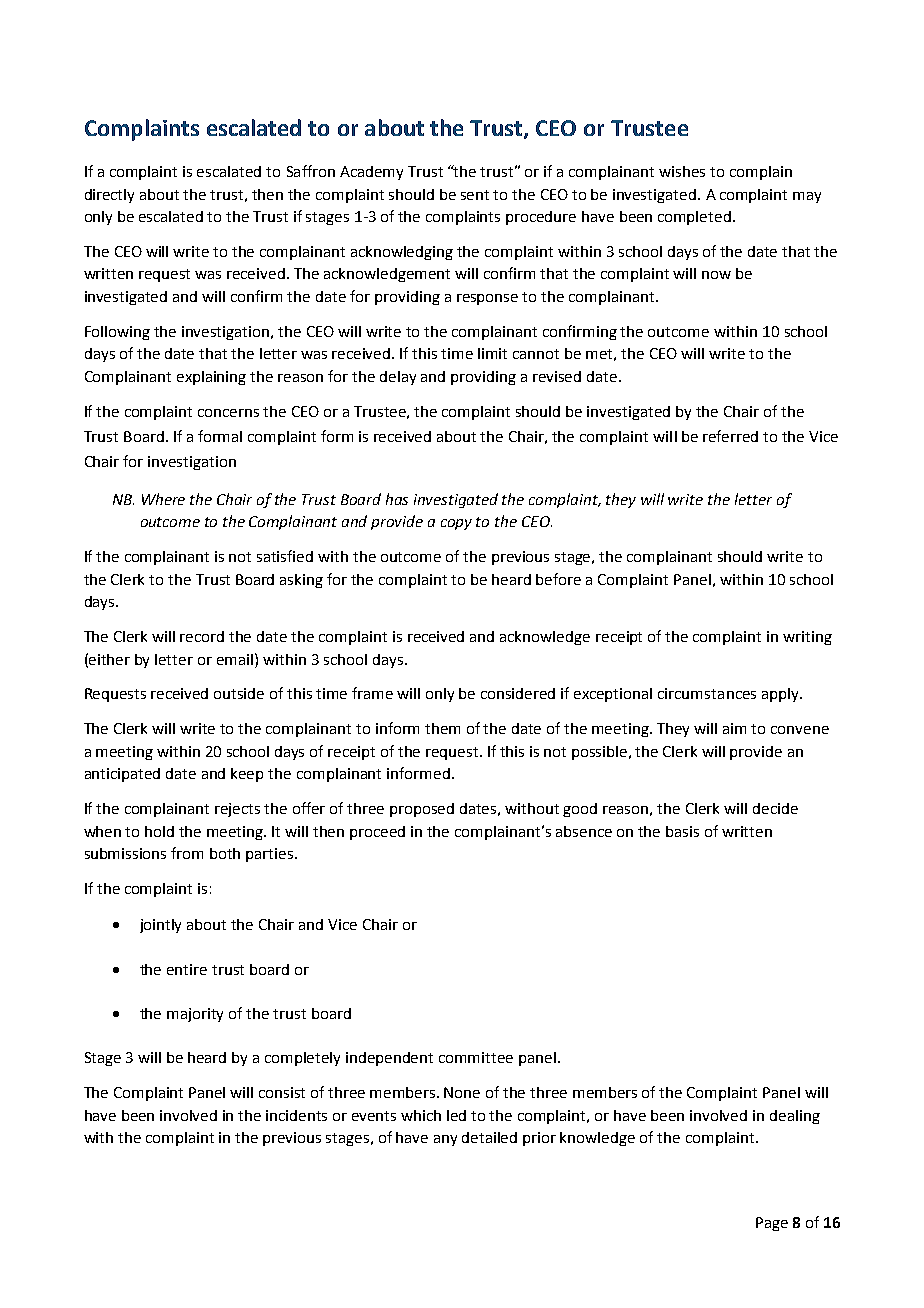 The width and height of the screenshot is (924, 1308). I want to click on sent, so click(475, 195).
